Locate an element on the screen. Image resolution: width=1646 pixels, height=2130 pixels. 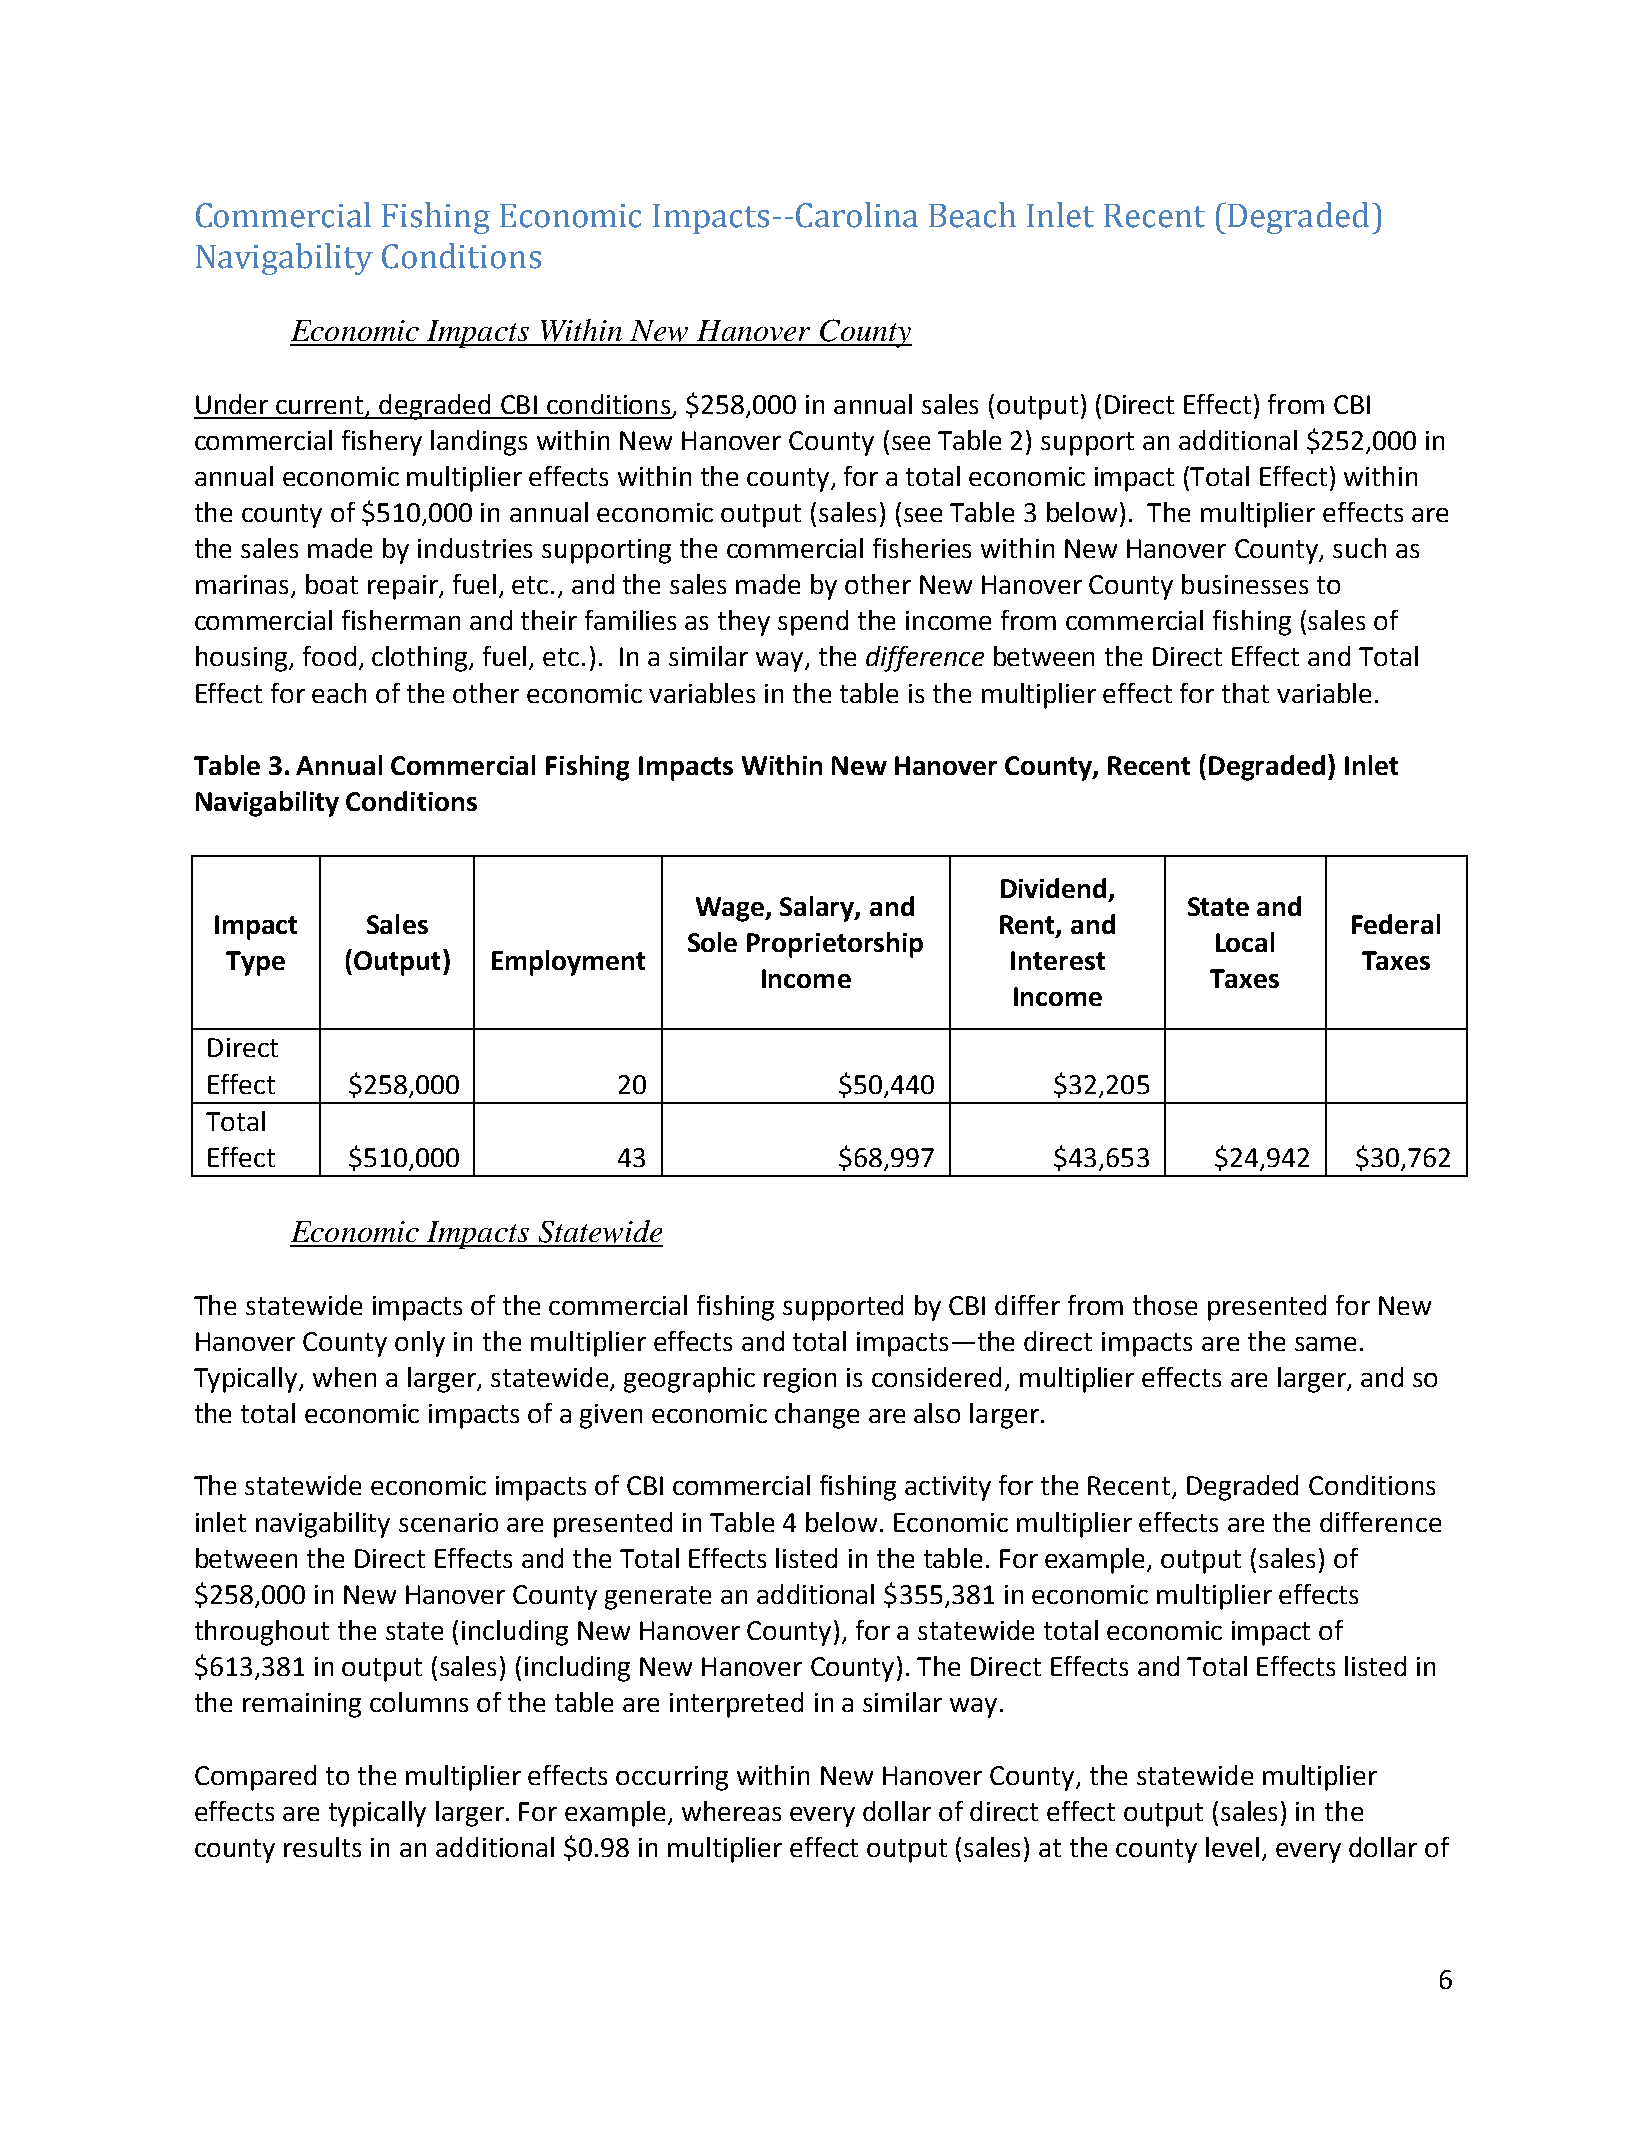
fisheries is located at coordinates (922, 548).
